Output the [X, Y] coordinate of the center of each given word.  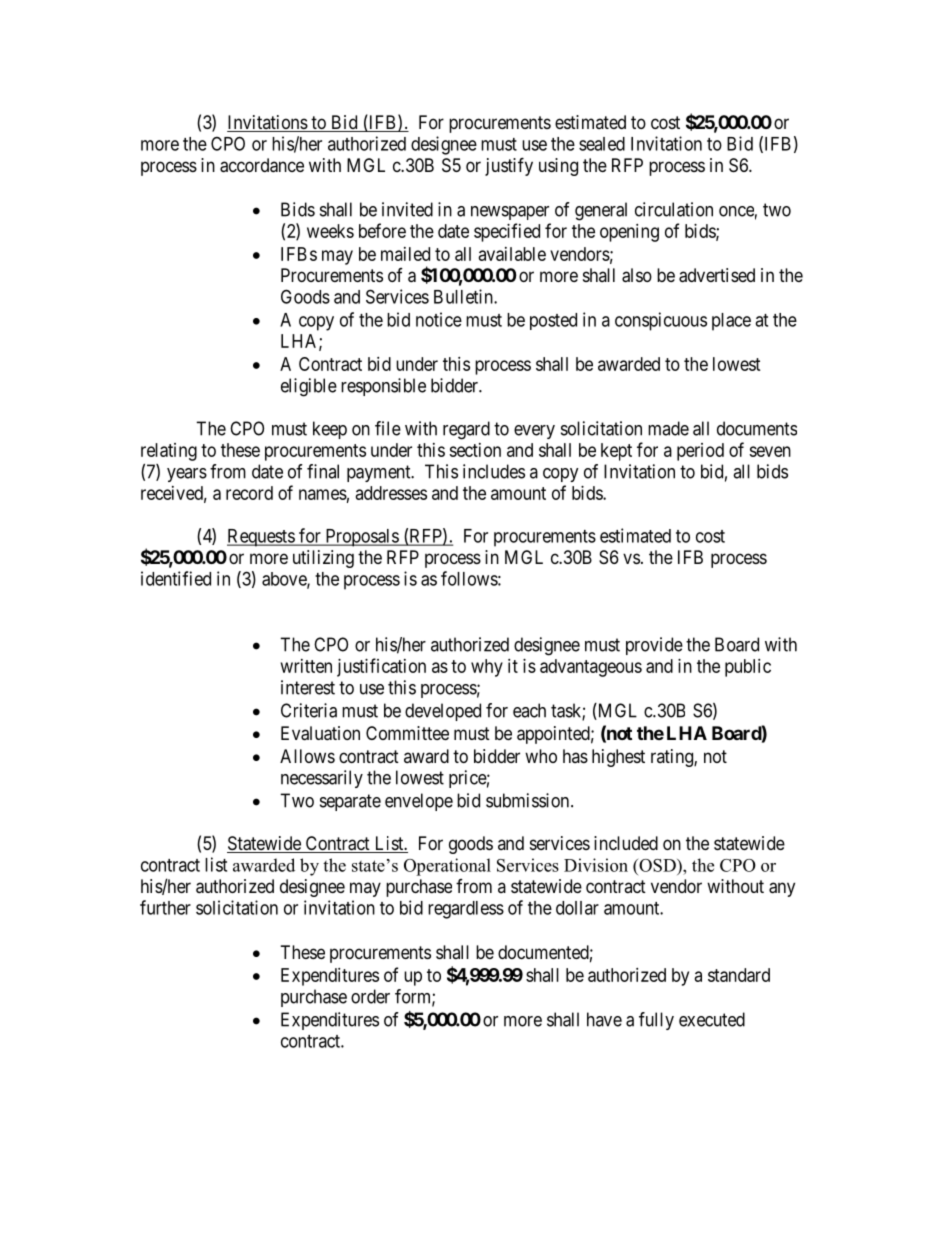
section [475, 450]
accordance [262, 165]
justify [509, 166]
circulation [674, 209]
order [370, 996]
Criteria [309, 710]
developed [443, 712]
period [700, 452]
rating [673, 758]
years [187, 475]
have [604, 1019]
